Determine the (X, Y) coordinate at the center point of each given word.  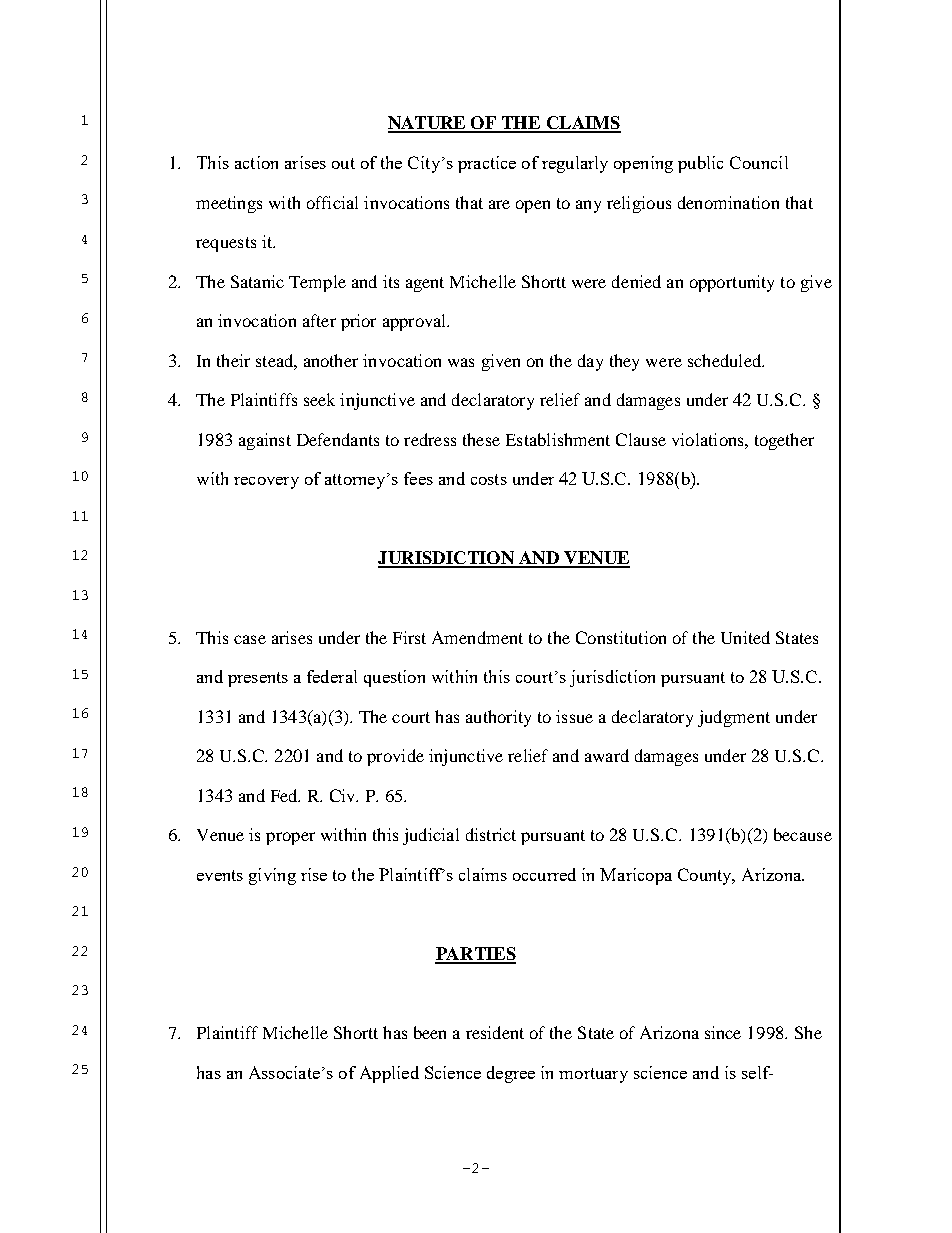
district (491, 834)
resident (495, 1032)
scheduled (726, 360)
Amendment (477, 637)
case (250, 639)
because (803, 834)
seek (319, 399)
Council (759, 162)
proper (290, 838)
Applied (389, 1074)
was (461, 362)
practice (487, 164)
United (745, 637)
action (256, 162)
